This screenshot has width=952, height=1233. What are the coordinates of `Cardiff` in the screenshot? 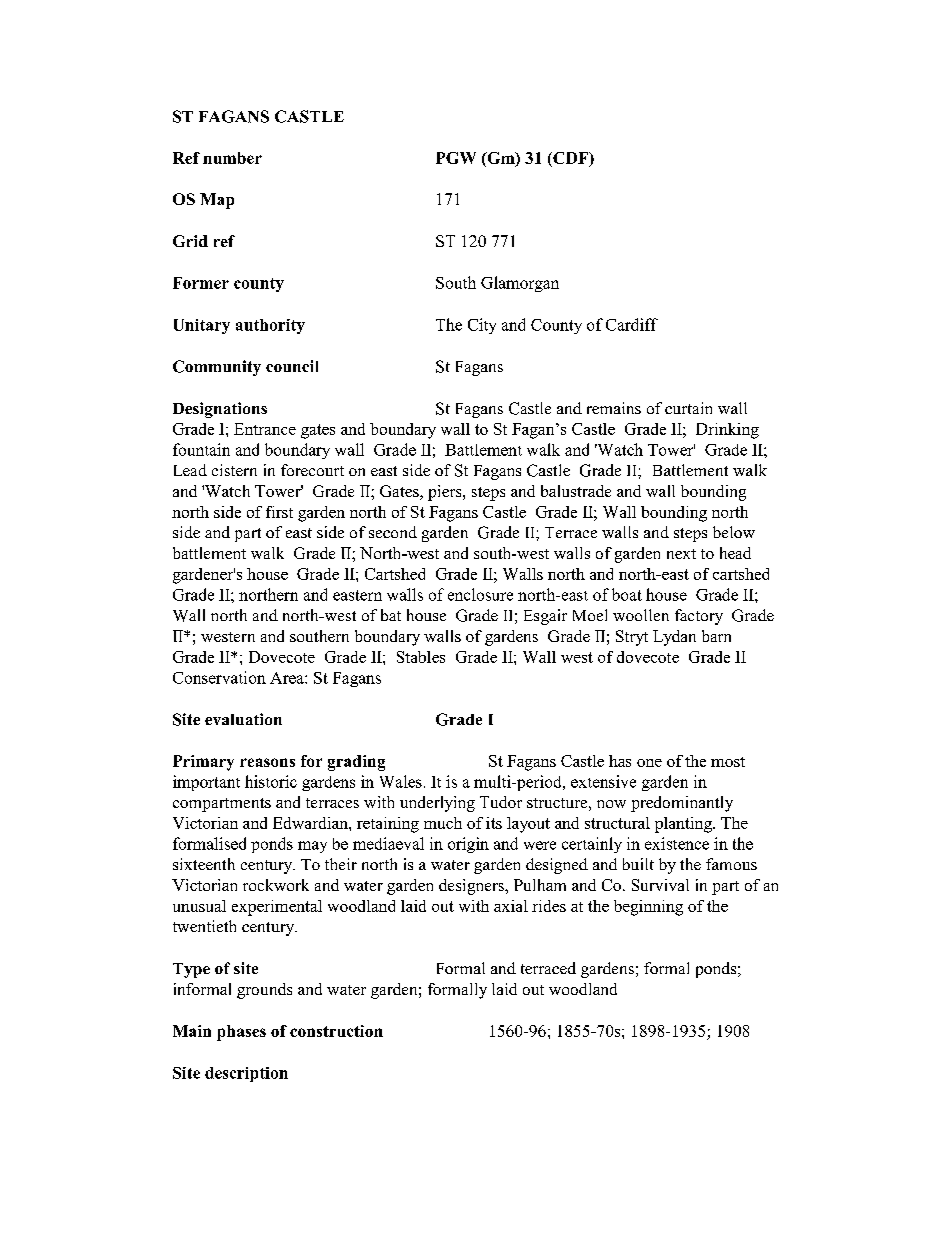 It's located at (632, 324).
